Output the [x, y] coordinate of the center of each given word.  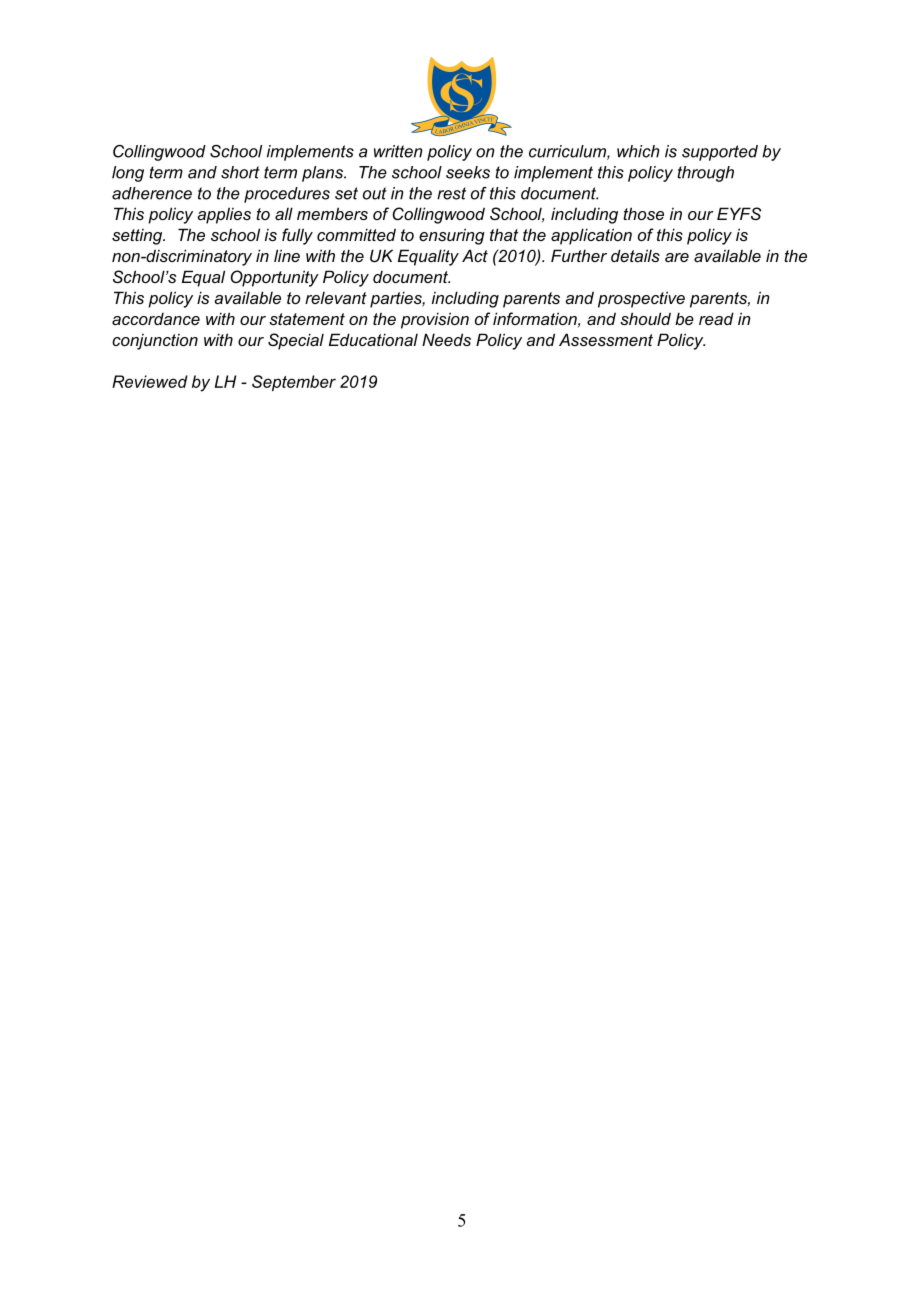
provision [435, 320]
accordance [156, 319]
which [638, 151]
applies [224, 215]
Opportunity [275, 278]
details [635, 255]
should [645, 318]
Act [475, 255]
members [332, 213]
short [240, 172]
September [294, 383]
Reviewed [150, 381]
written [398, 151]
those [643, 213]
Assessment [606, 339]
